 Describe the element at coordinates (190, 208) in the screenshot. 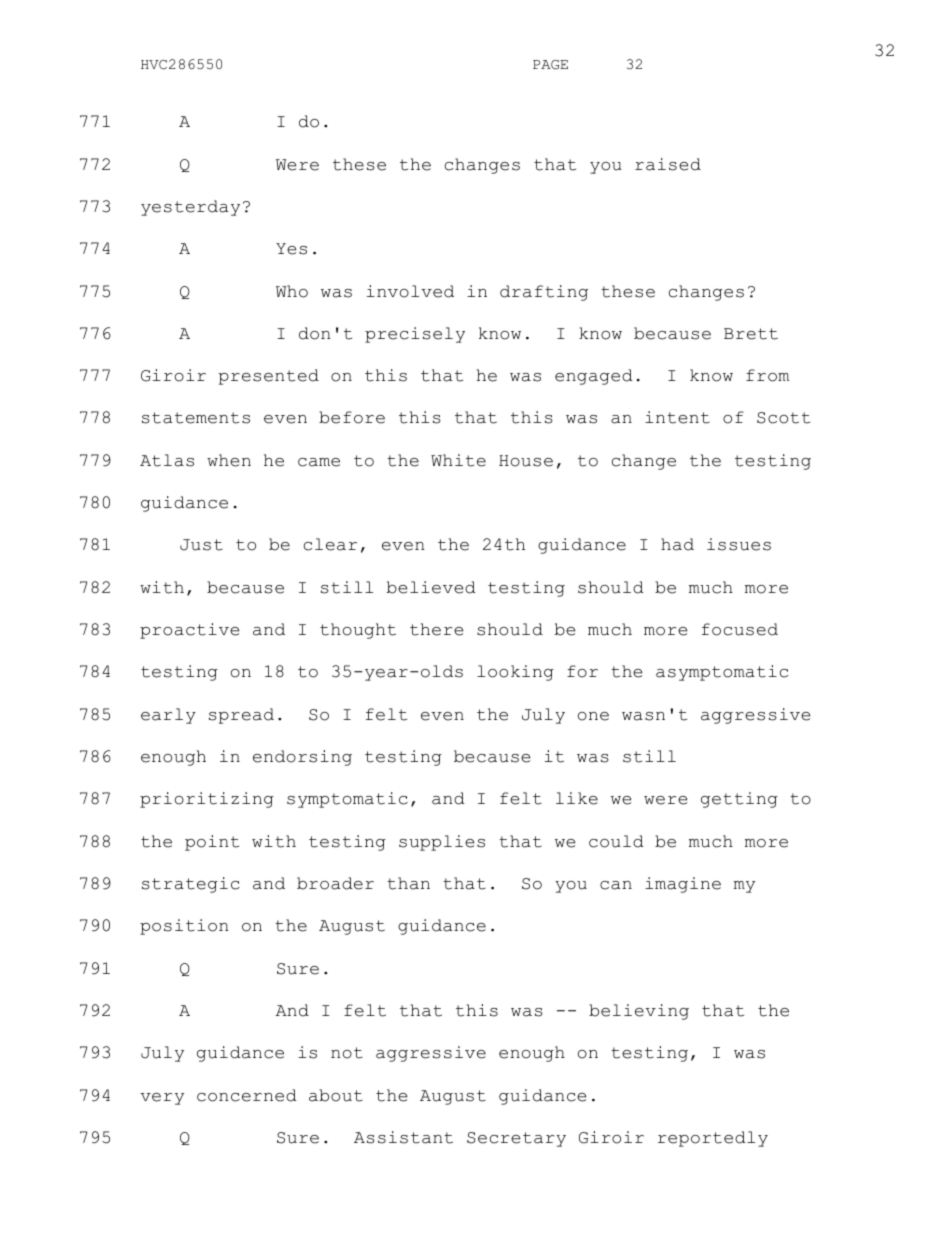

I see `yesterday` at that location.
